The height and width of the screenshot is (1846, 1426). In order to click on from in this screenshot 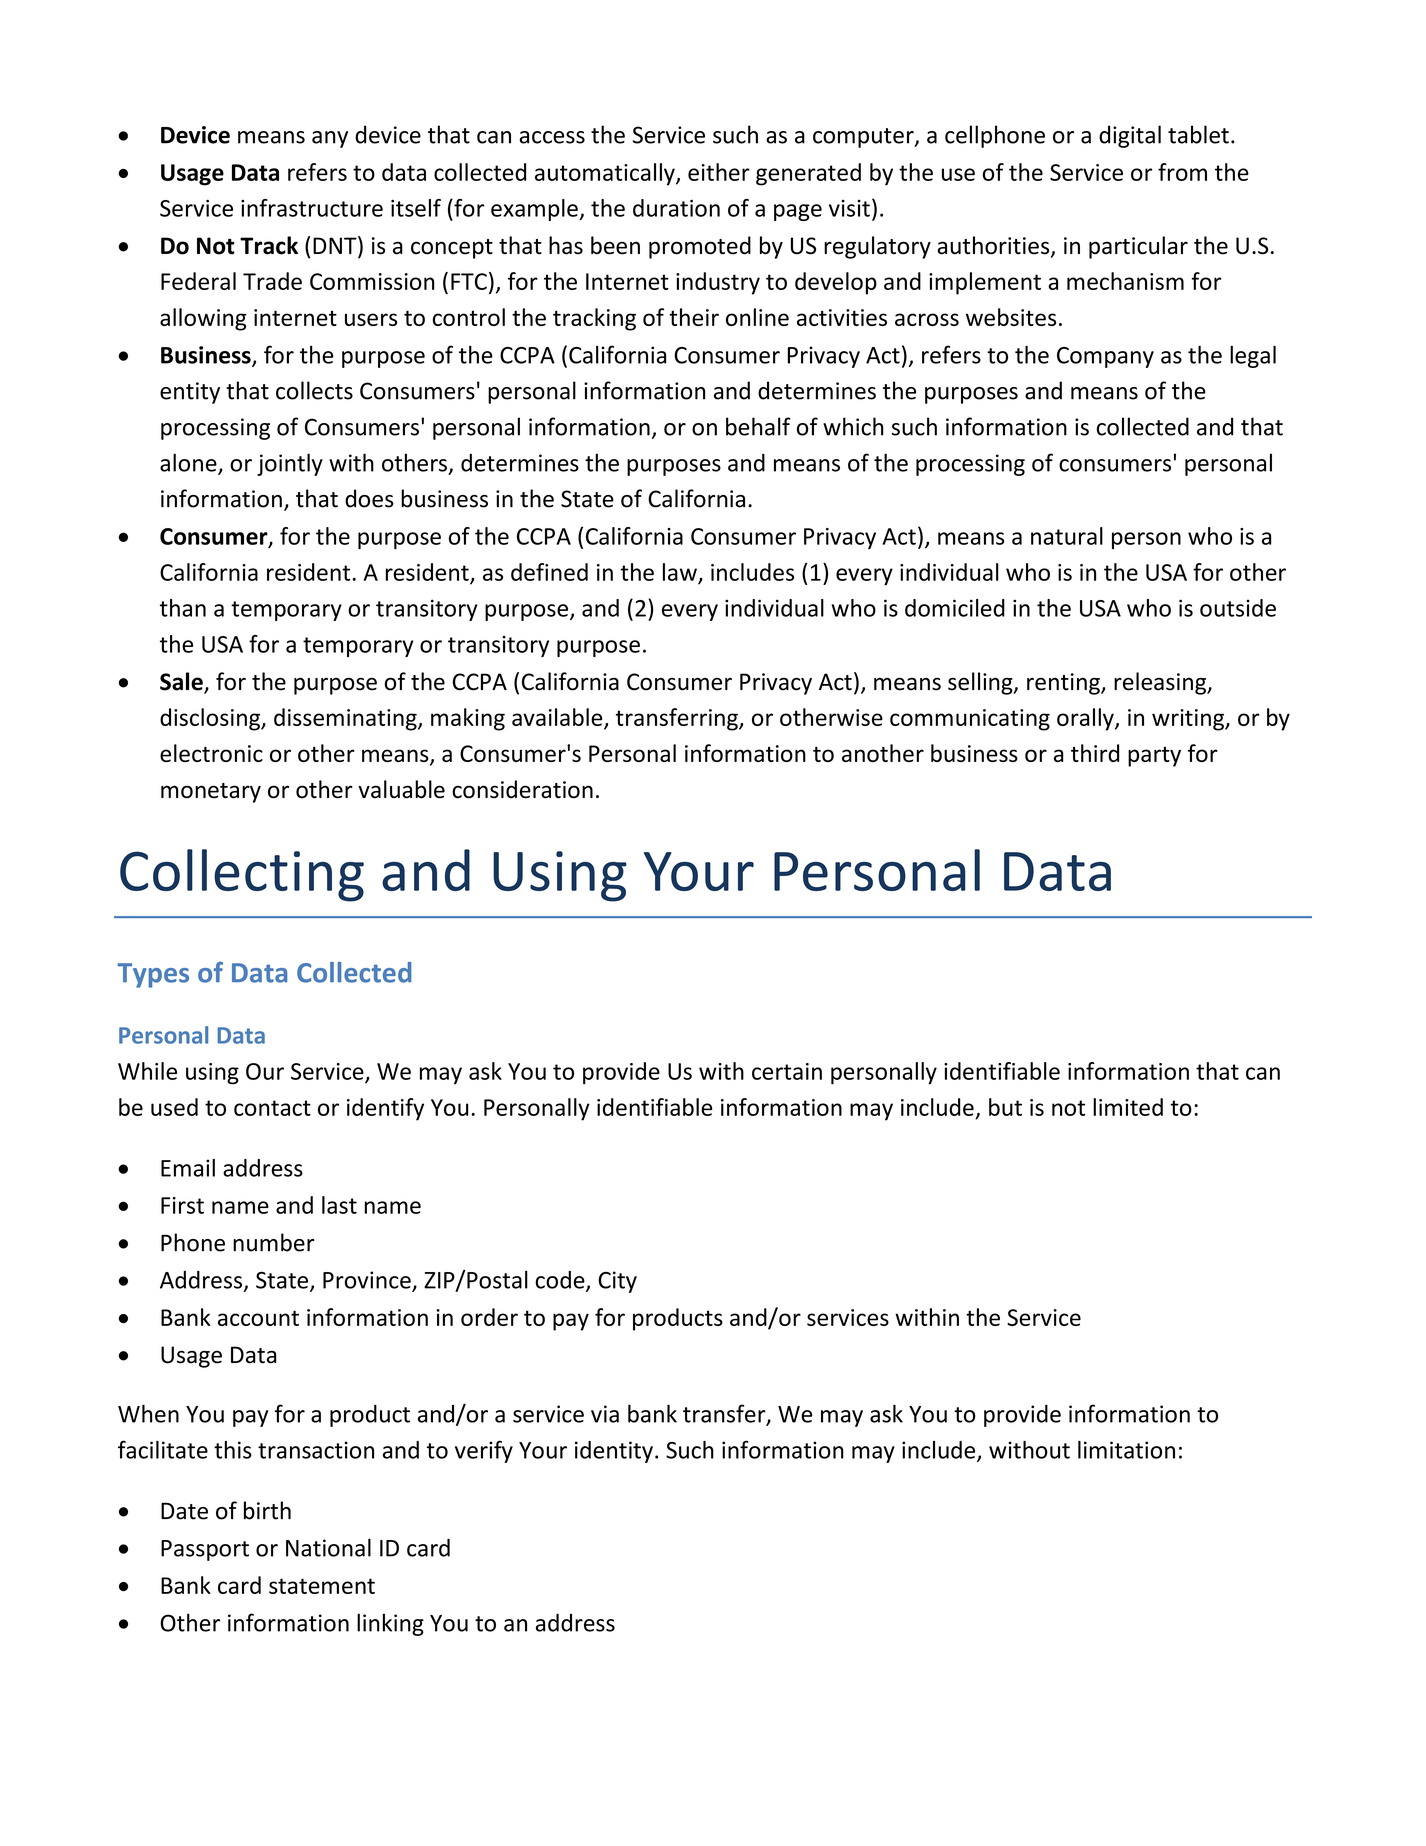, I will do `click(1182, 172)`.
